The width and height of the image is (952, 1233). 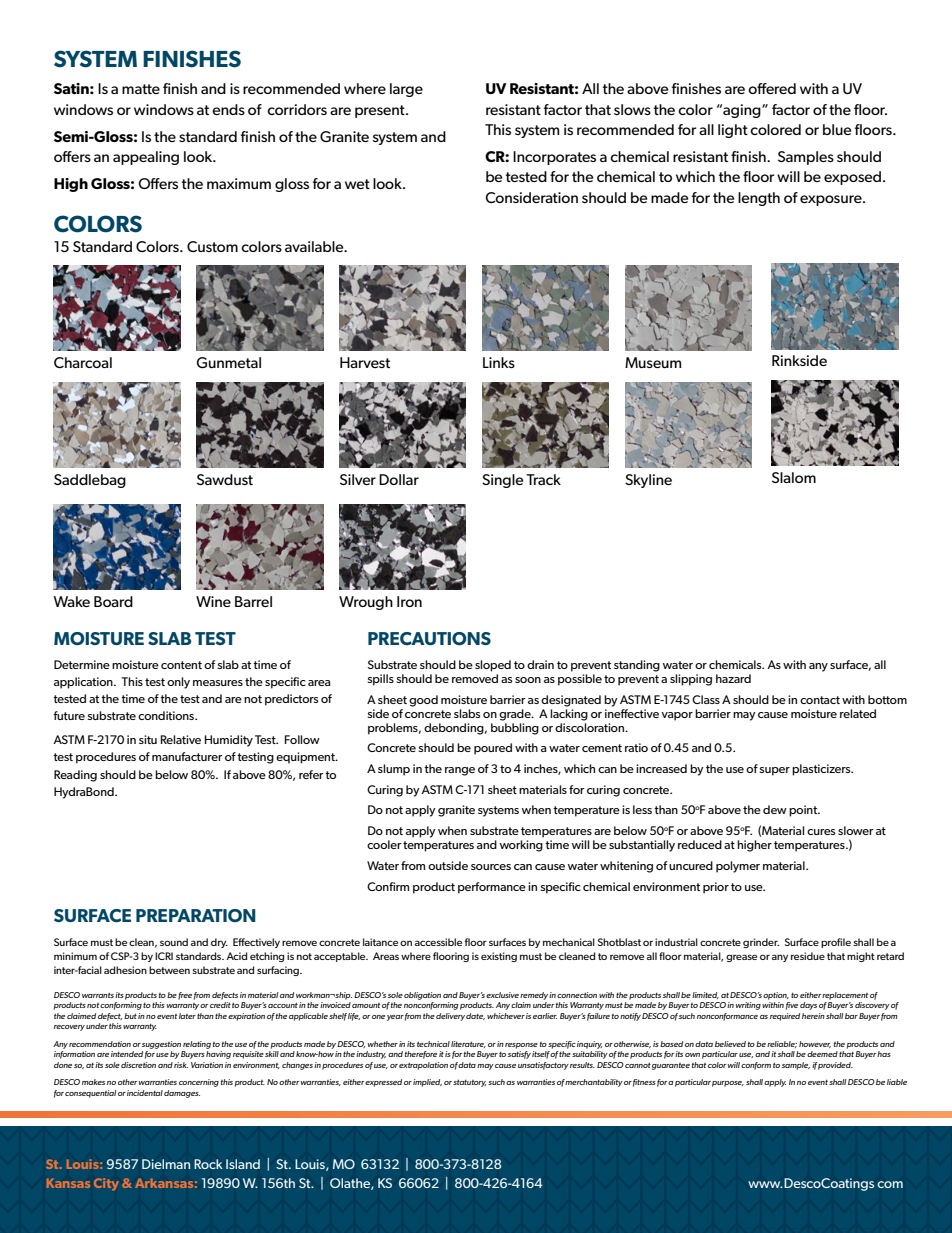 What do you see at coordinates (837, 129) in the image?
I see `blue` at bounding box center [837, 129].
